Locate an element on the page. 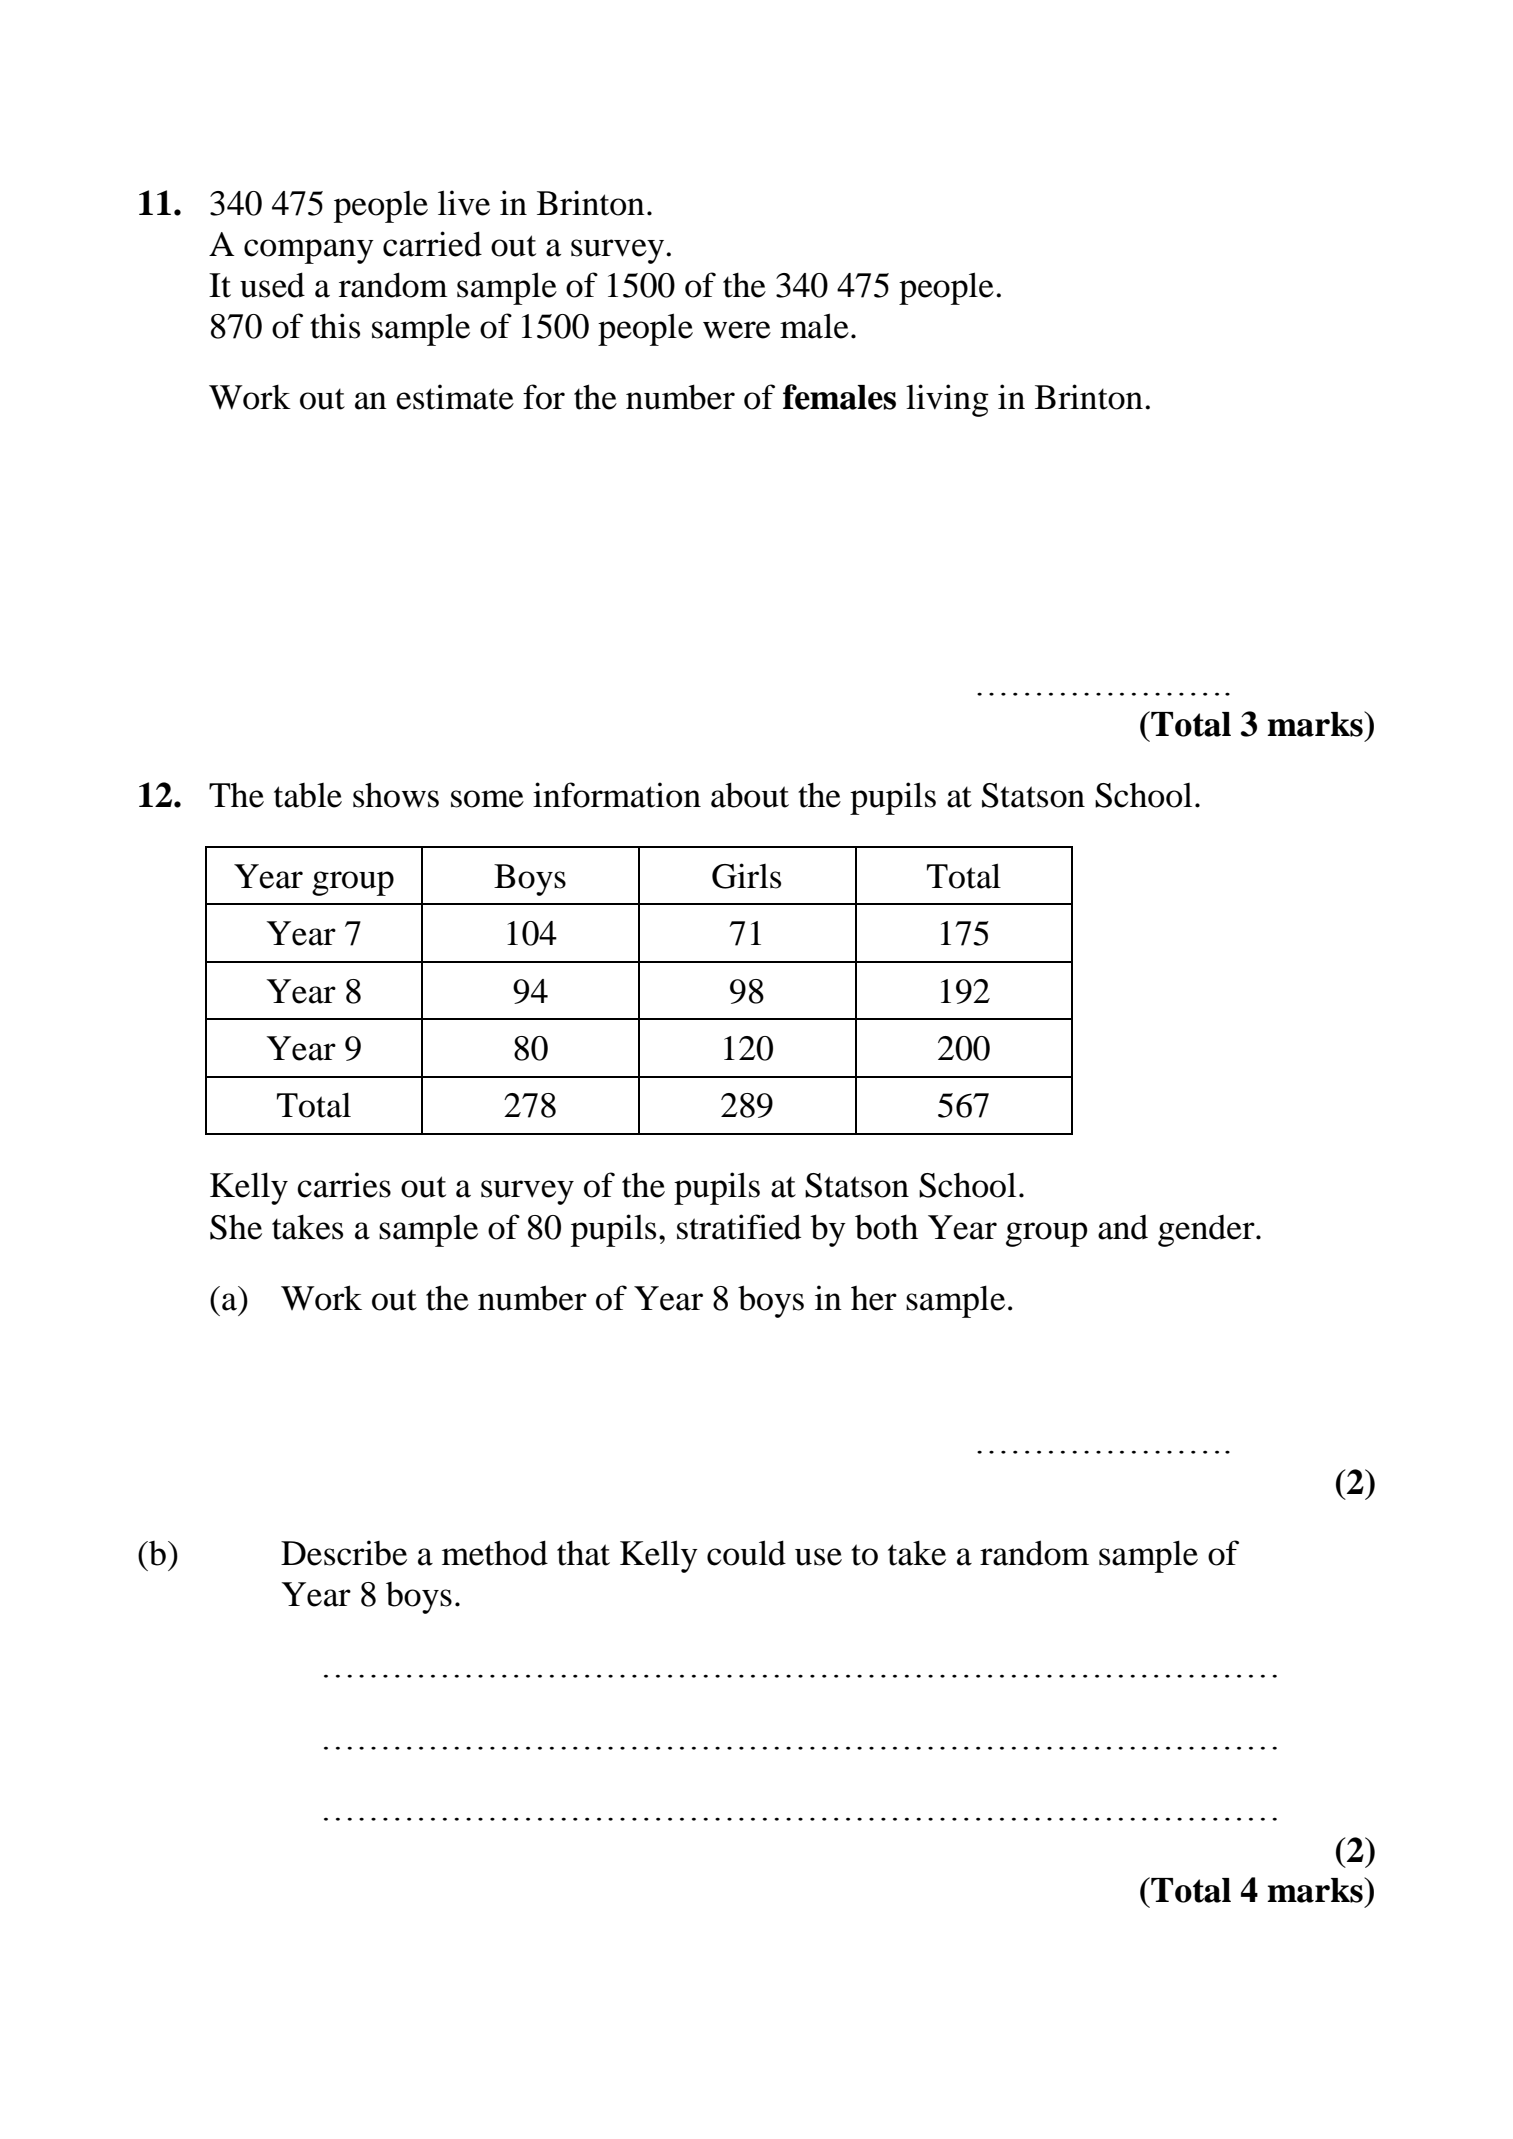 The height and width of the image is (2139, 1513). gender is located at coordinates (1207, 1231).
